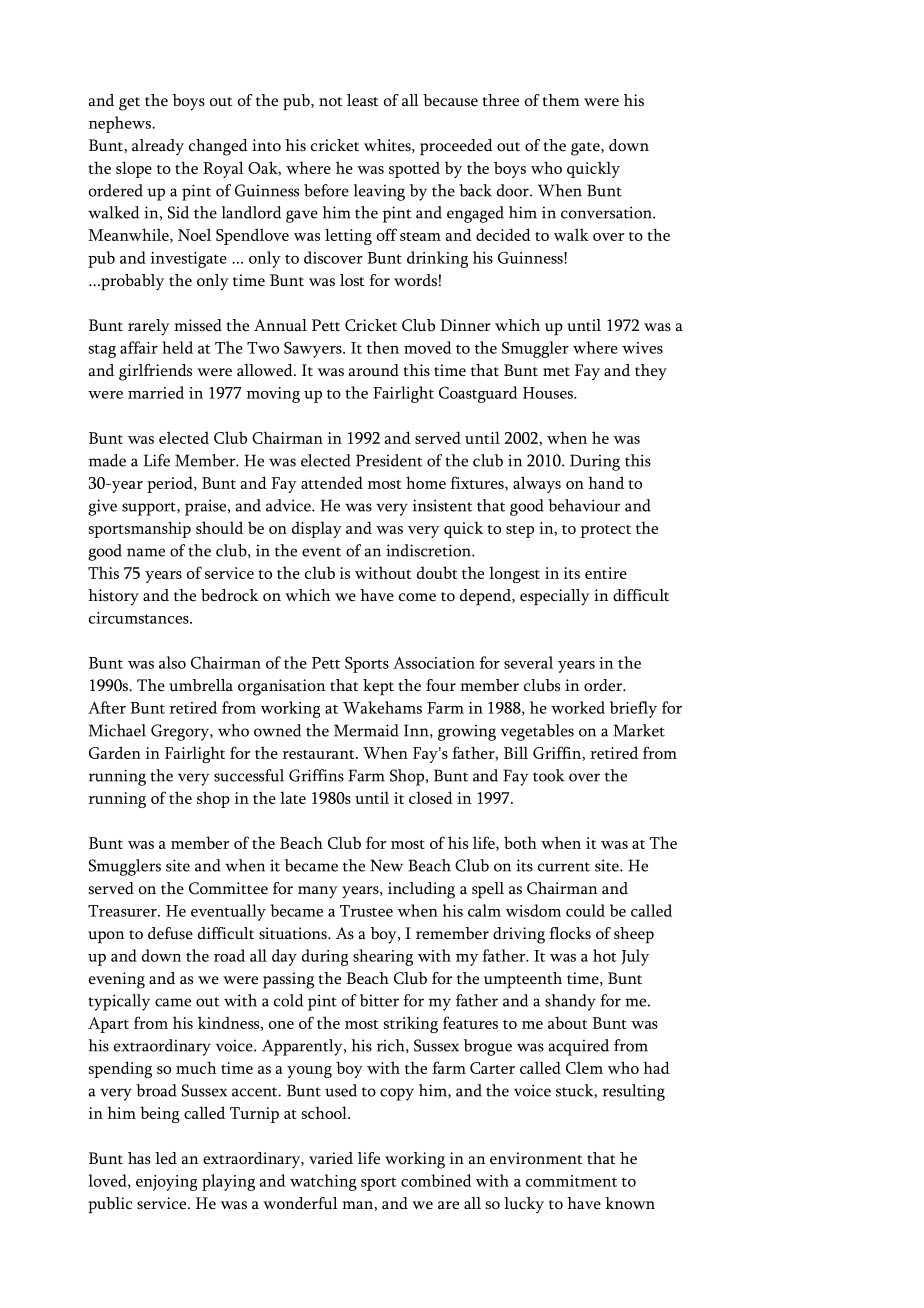 The width and height of the document is (924, 1308). Describe the element at coordinates (331, 1158) in the document. I see `varied` at that location.
